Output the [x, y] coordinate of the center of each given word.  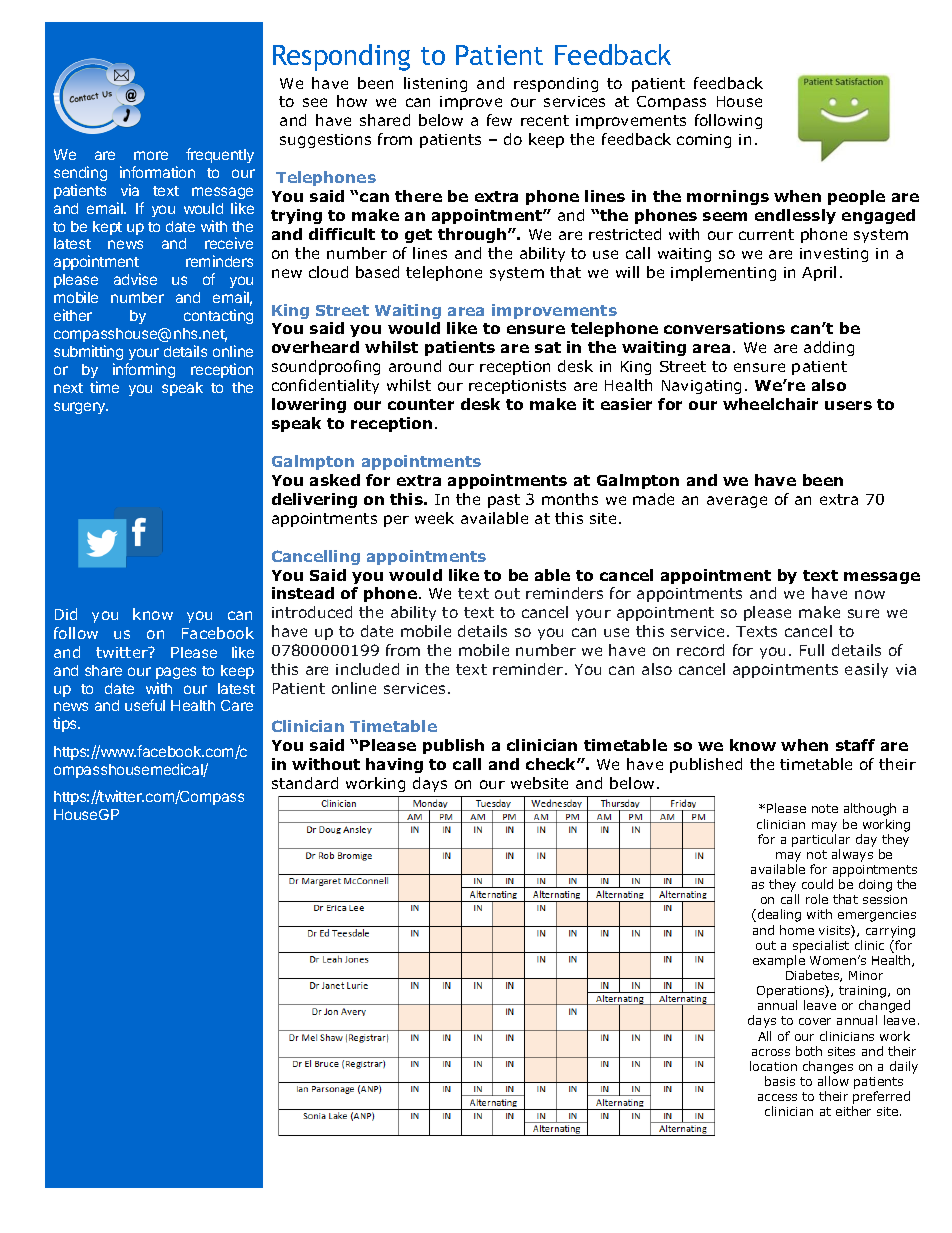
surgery [81, 408]
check [552, 764]
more [151, 155]
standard [305, 783]
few [499, 120]
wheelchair [770, 404]
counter [421, 404]
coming [704, 141]
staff [855, 745]
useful [145, 705]
